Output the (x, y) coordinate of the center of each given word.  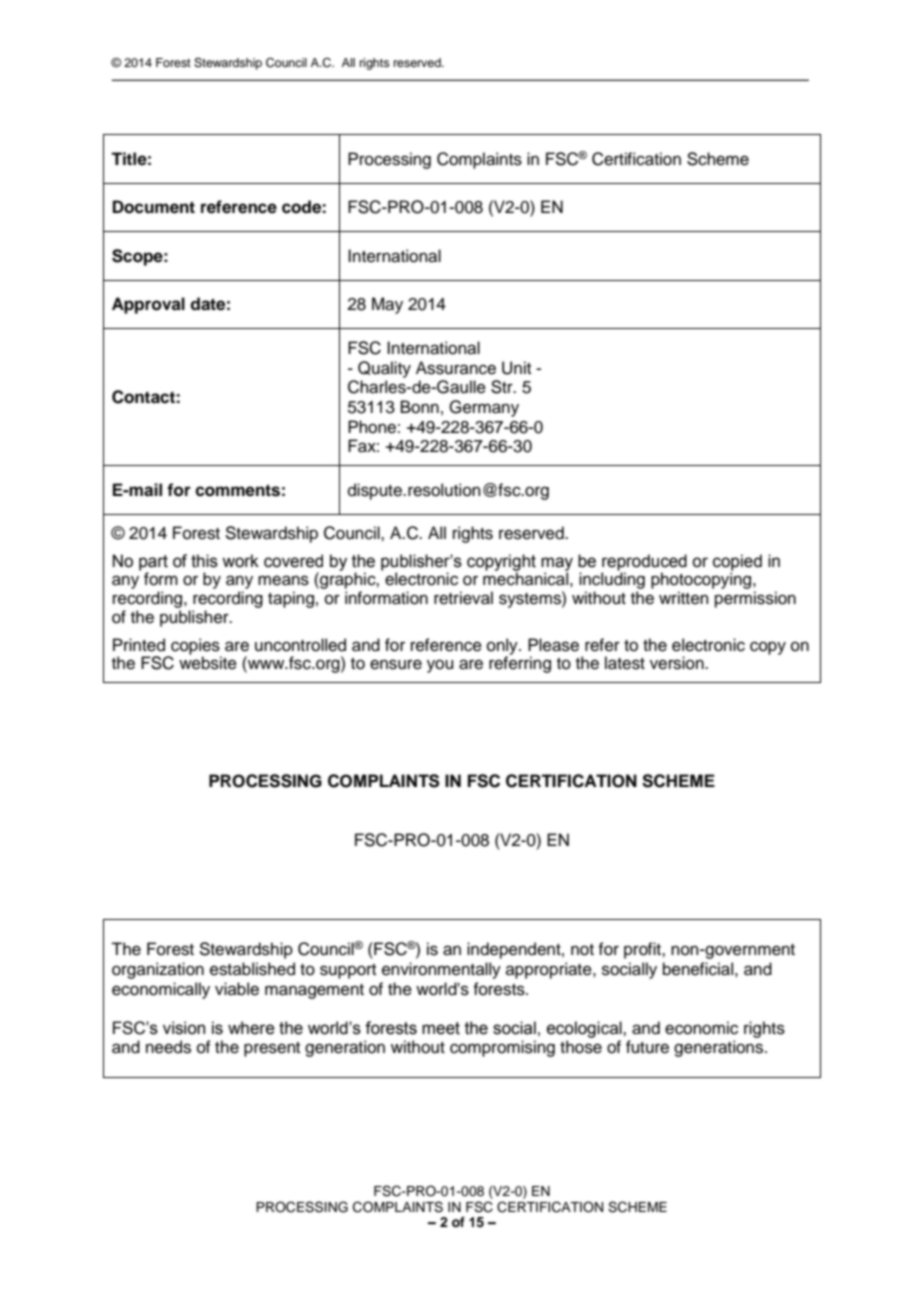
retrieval (463, 598)
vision (184, 1028)
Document (154, 207)
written (684, 598)
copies (195, 647)
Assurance (456, 368)
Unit (516, 368)
